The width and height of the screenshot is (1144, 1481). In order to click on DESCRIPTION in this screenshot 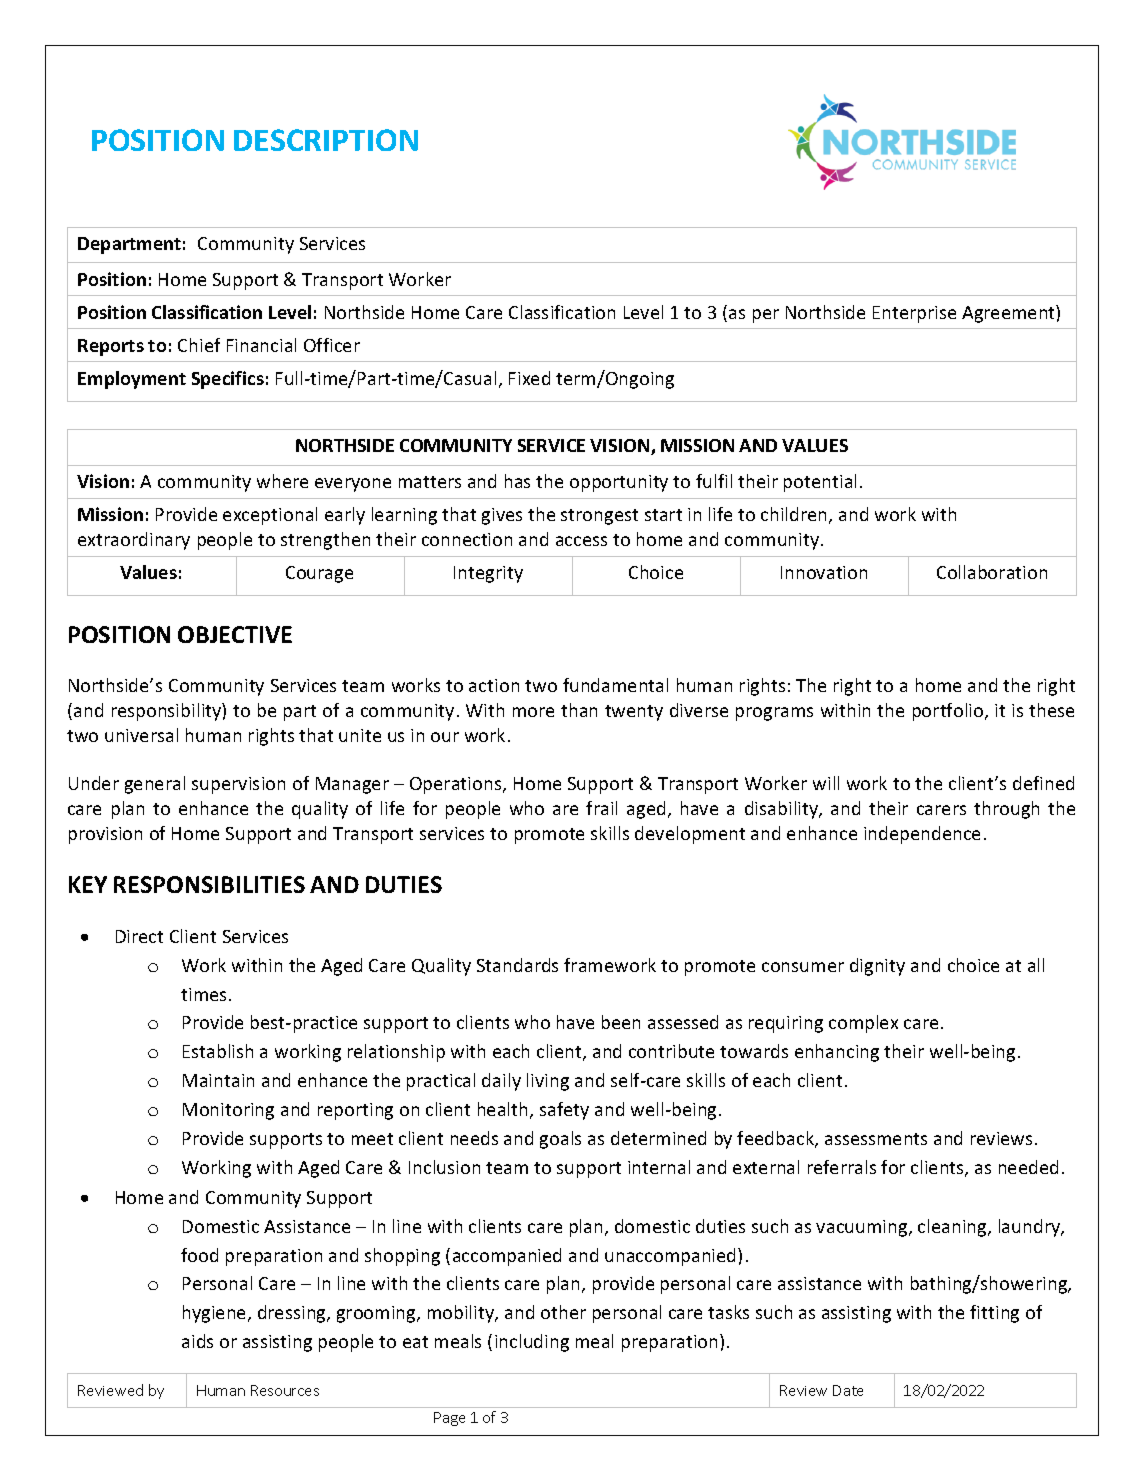, I will do `click(326, 140)`.
